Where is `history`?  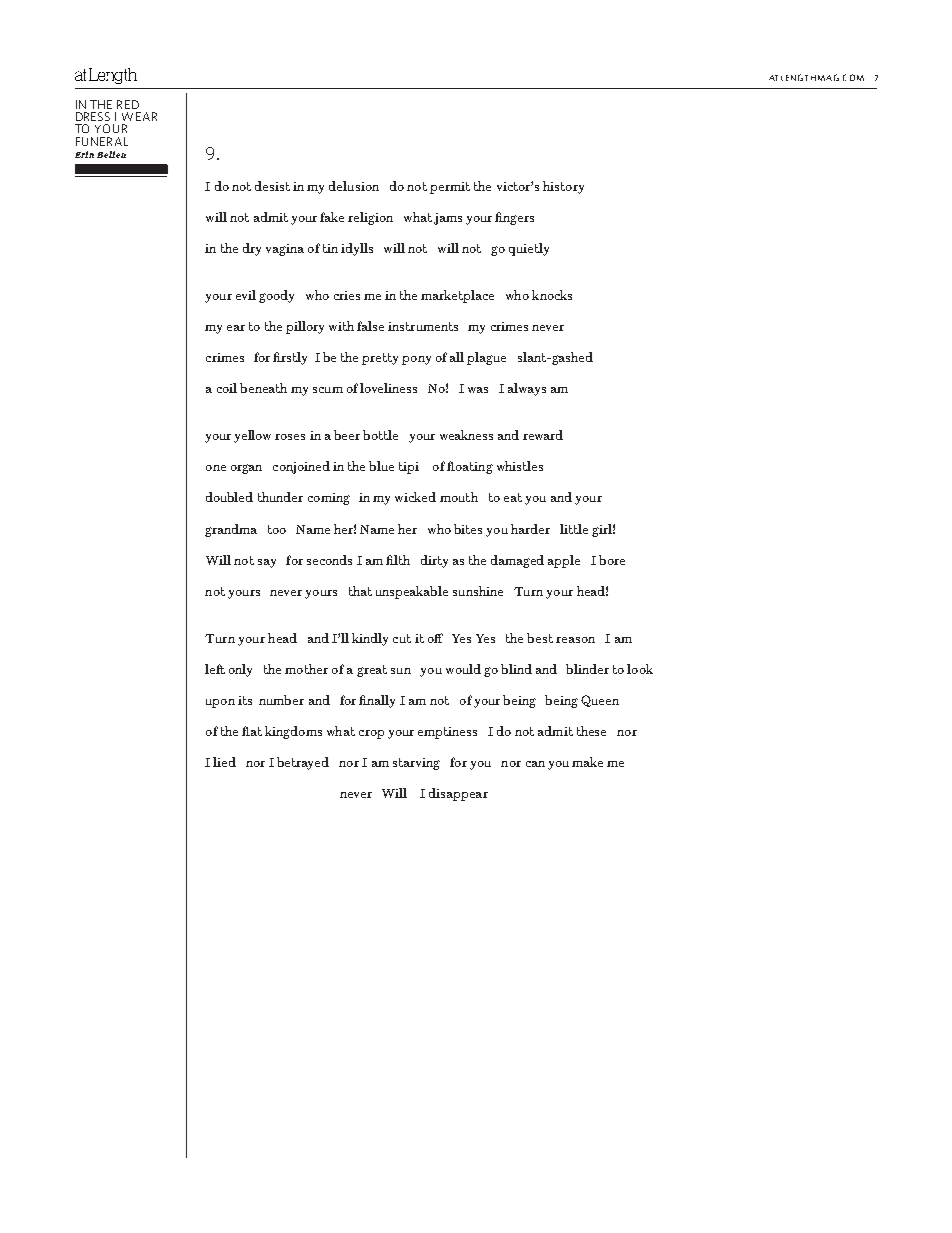 history is located at coordinates (563, 187).
